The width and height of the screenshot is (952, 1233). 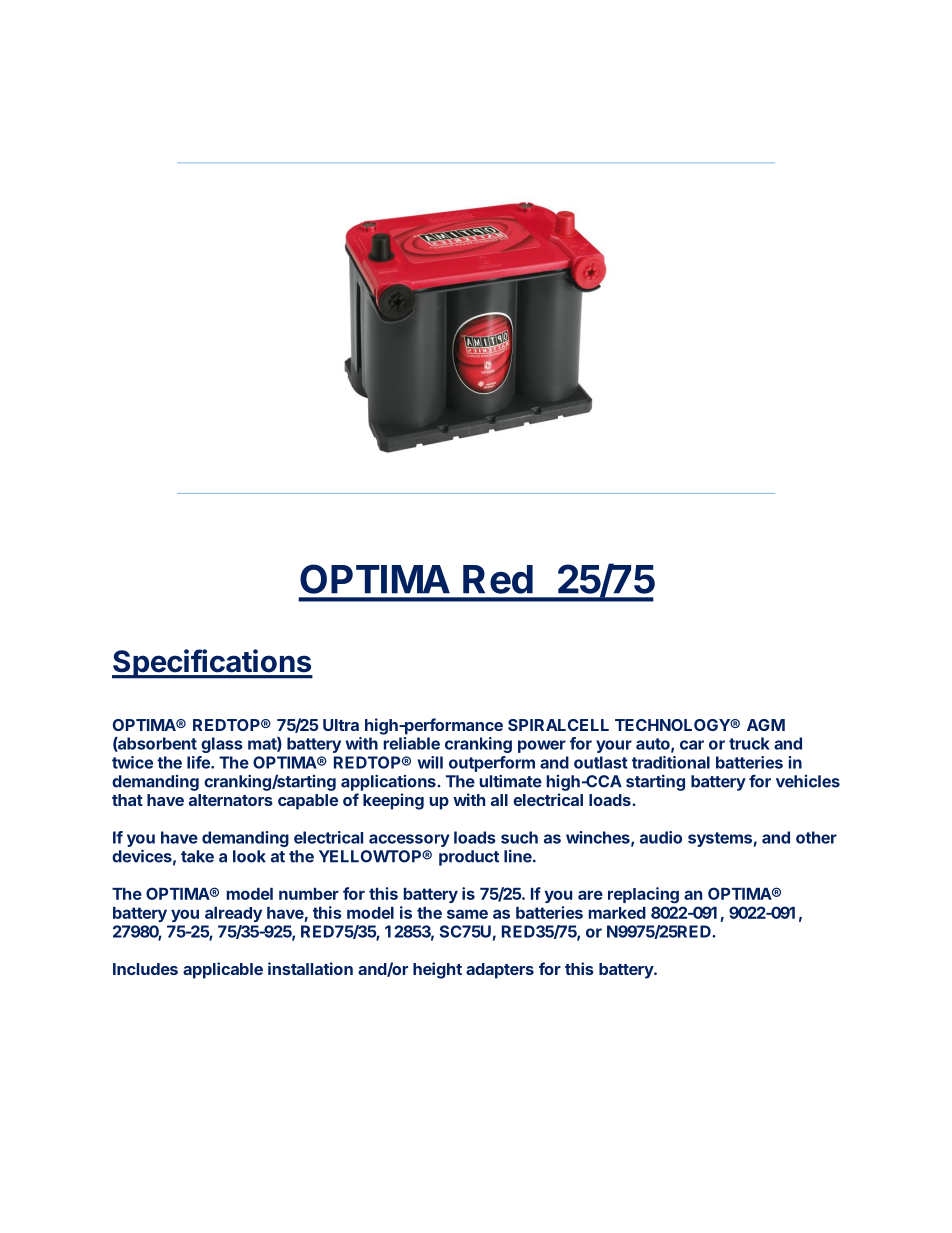 What do you see at coordinates (661, 837) in the screenshot?
I see `audio` at bounding box center [661, 837].
